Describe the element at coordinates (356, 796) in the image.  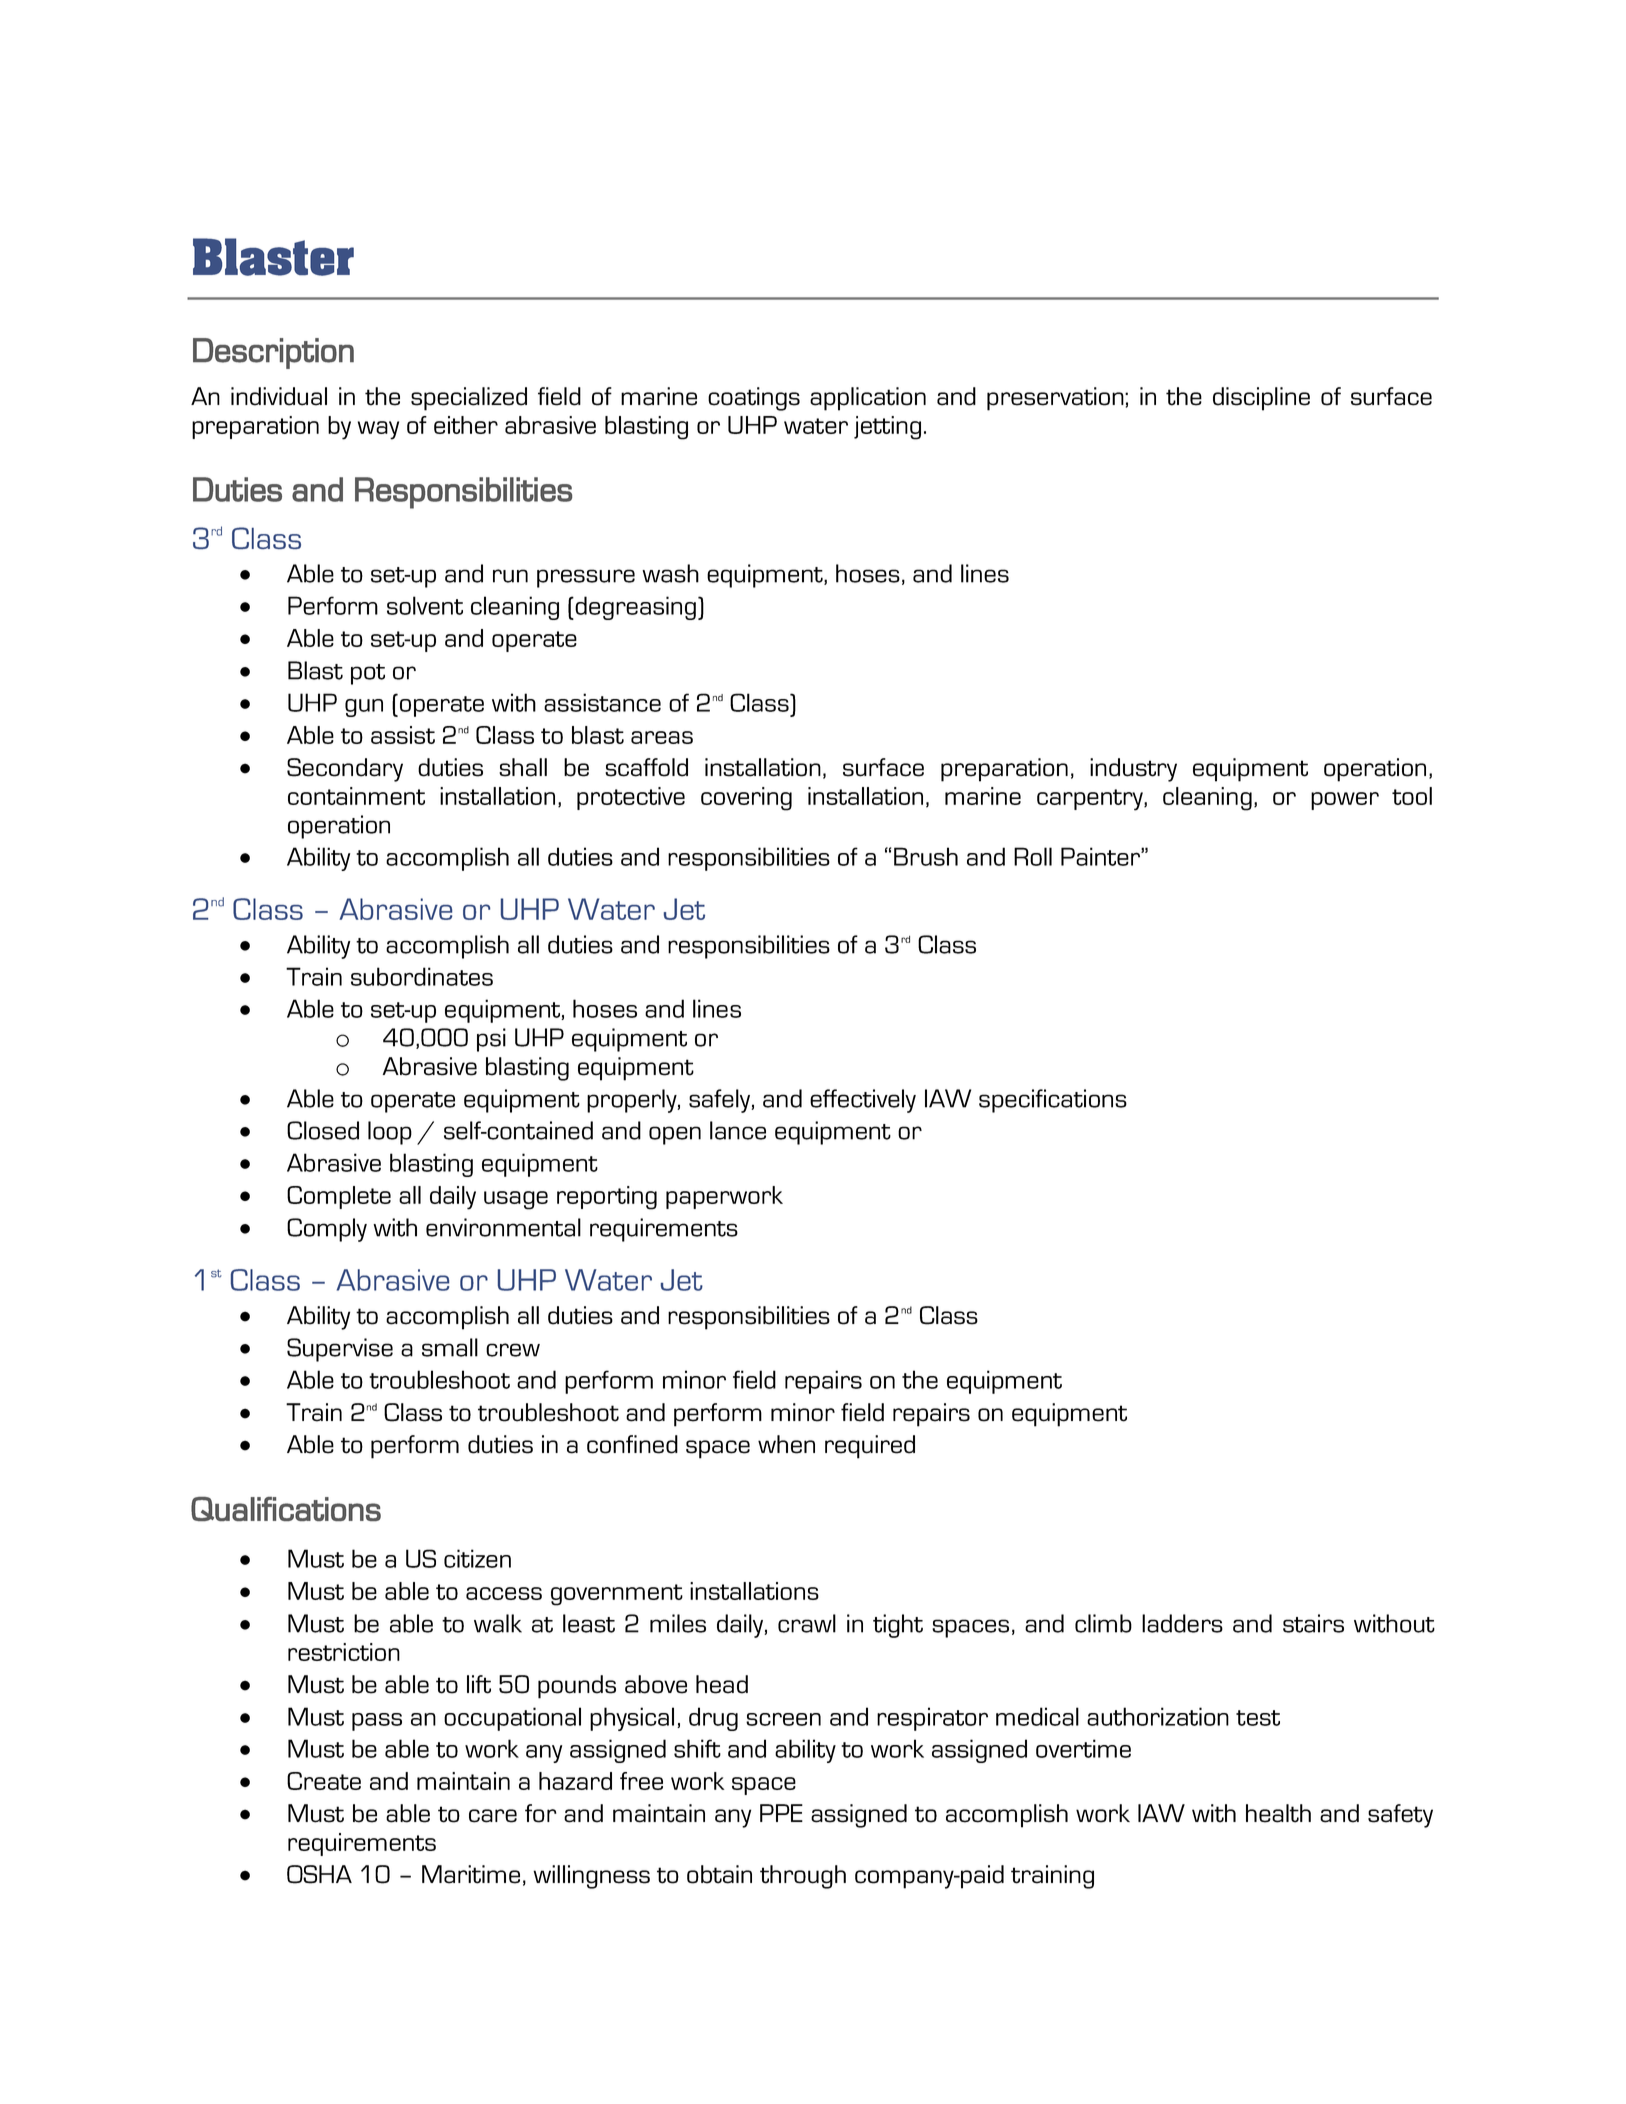
I see `containment` at that location.
